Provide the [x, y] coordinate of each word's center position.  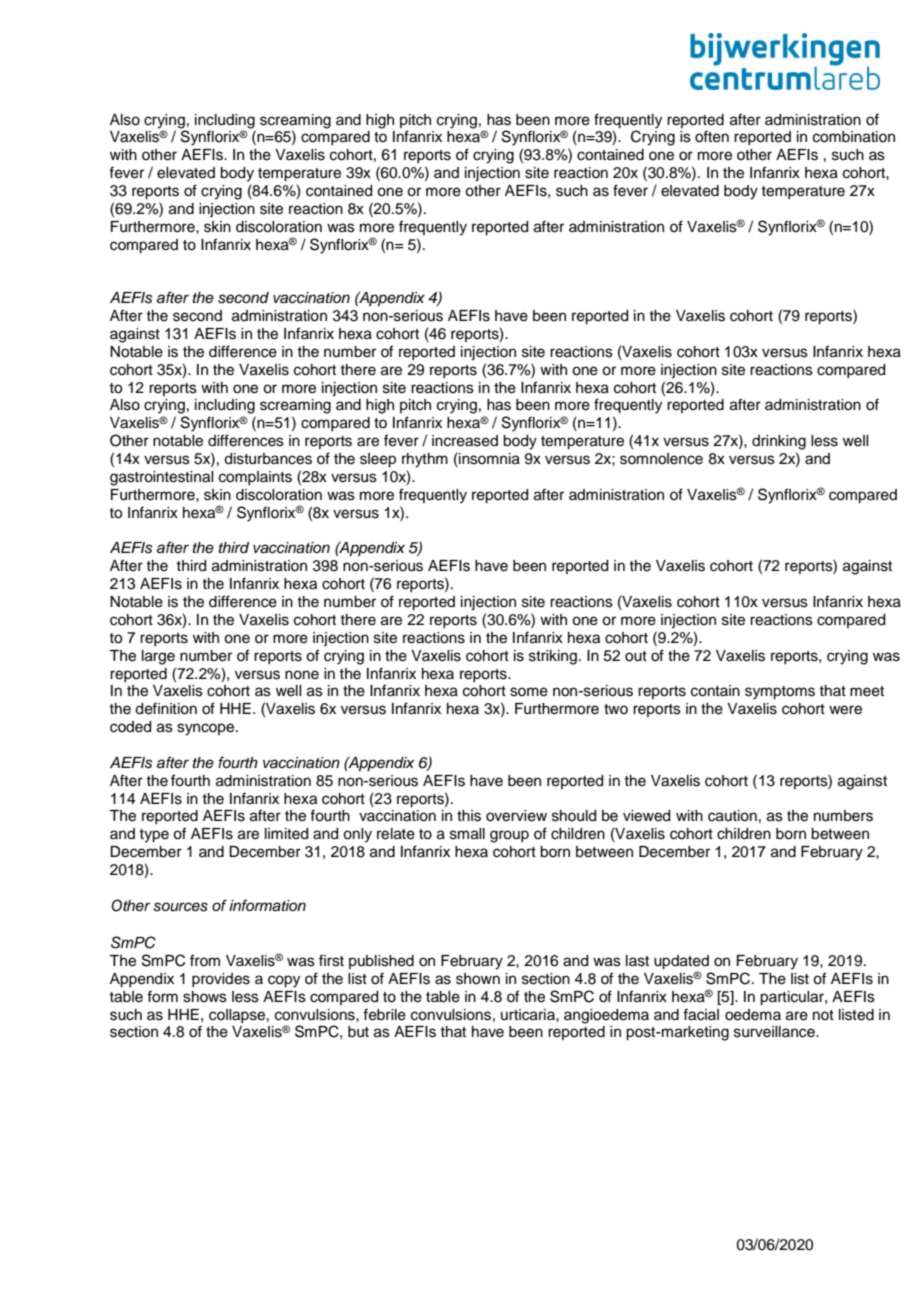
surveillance [775, 1032]
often [712, 136]
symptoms [780, 693]
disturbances [268, 459]
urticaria [529, 1015]
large [158, 657]
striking [553, 657]
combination [854, 137]
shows [205, 997]
